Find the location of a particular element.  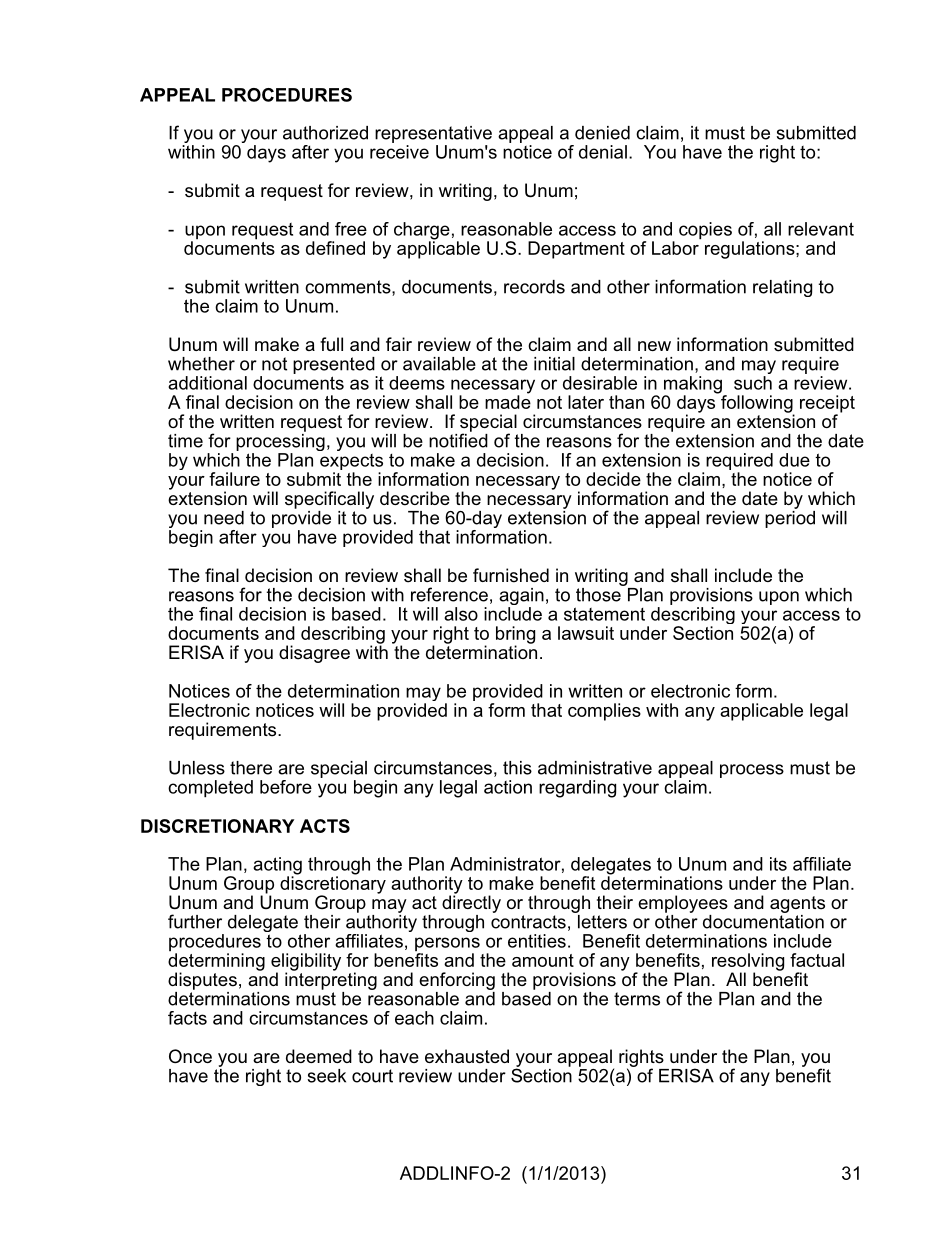

representative is located at coordinates (433, 136).
